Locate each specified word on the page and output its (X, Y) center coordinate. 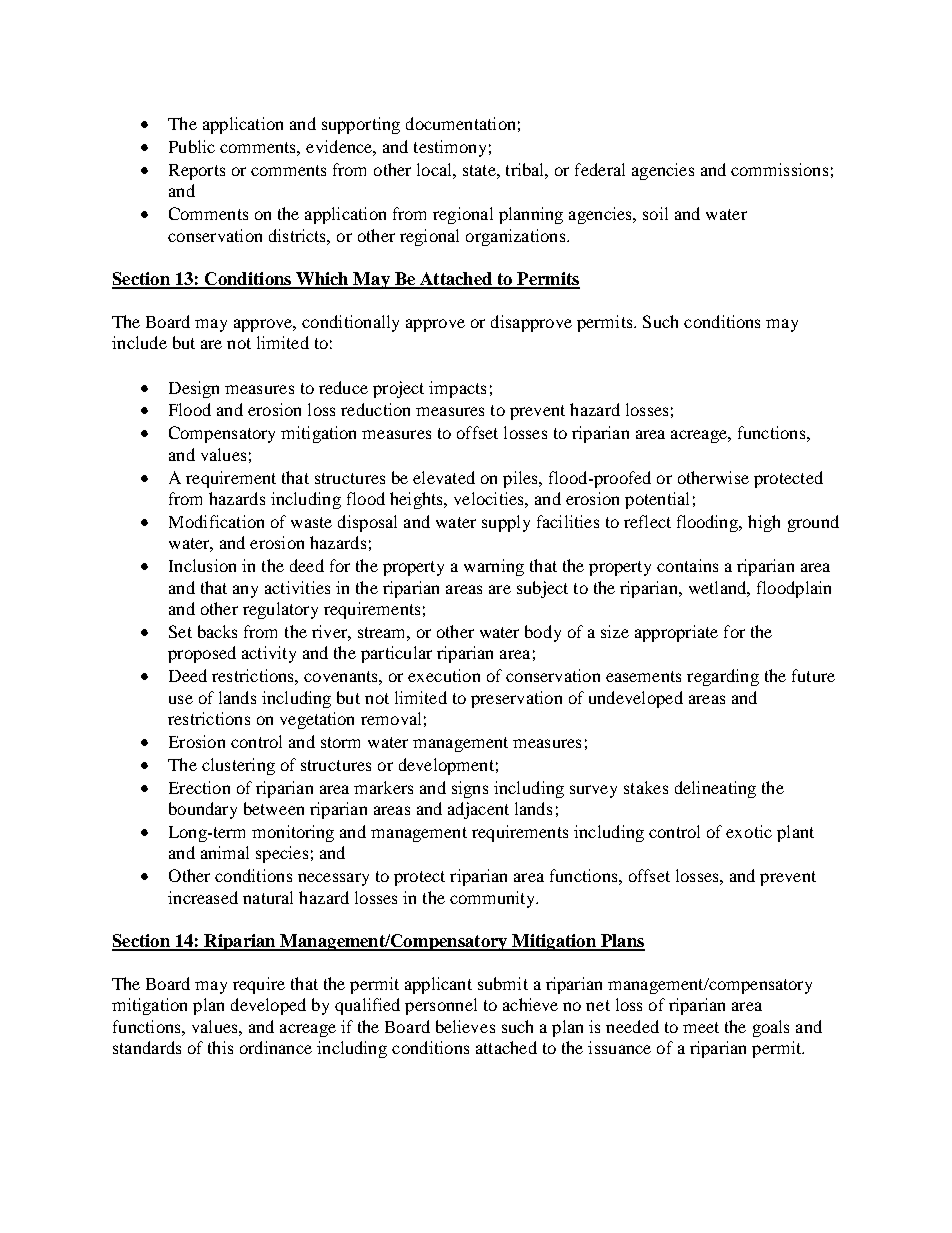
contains (687, 565)
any (245, 591)
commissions (779, 169)
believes (465, 1026)
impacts (457, 389)
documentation (460, 123)
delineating (715, 789)
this (220, 1047)
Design (194, 389)
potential (657, 500)
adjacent (478, 810)
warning (494, 567)
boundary (203, 810)
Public (192, 146)
